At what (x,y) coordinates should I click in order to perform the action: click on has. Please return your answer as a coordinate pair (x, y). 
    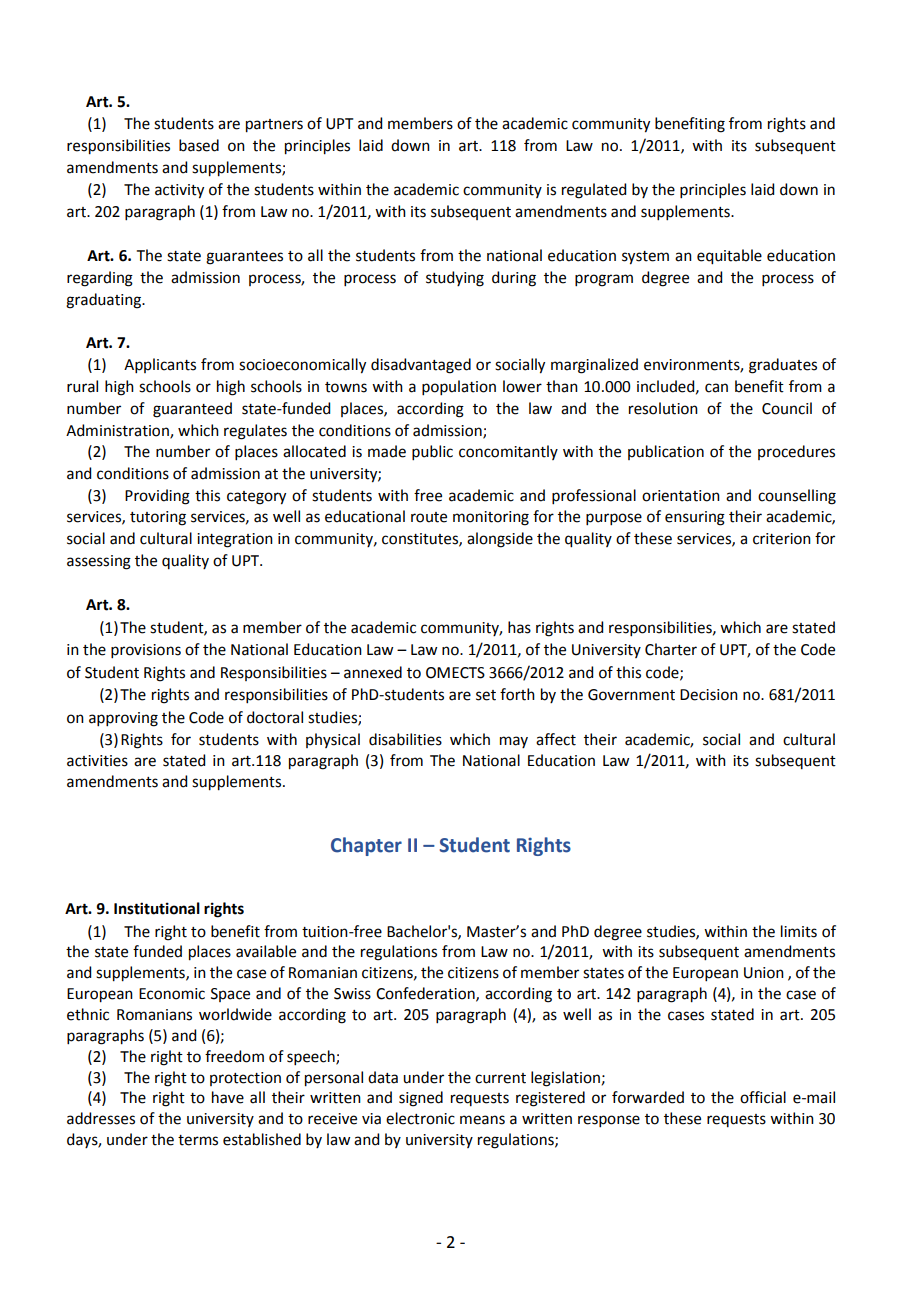
    Looking at the image, I should click on (519, 627).
